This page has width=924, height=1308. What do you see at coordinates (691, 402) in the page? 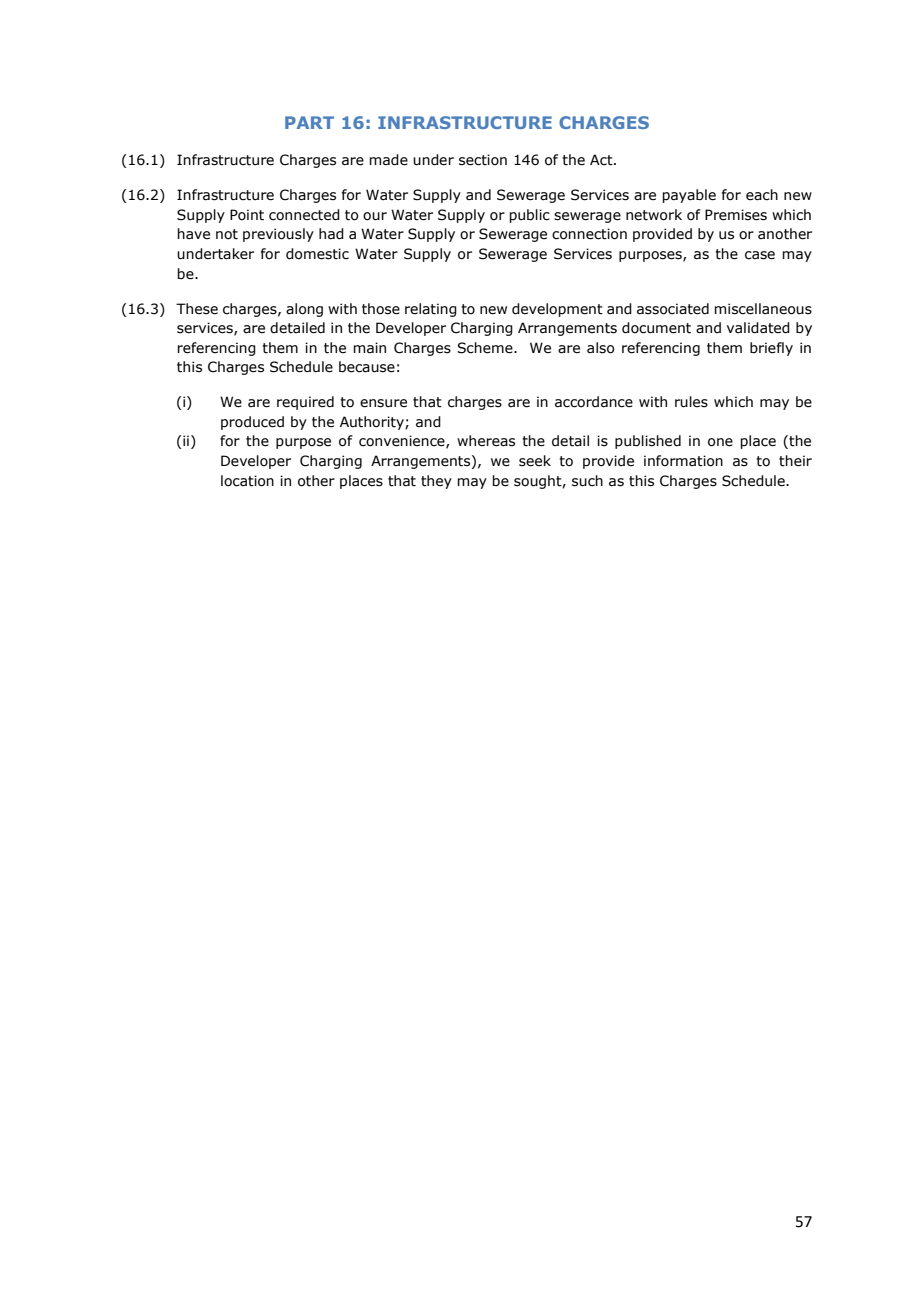
I see `rules` at bounding box center [691, 402].
